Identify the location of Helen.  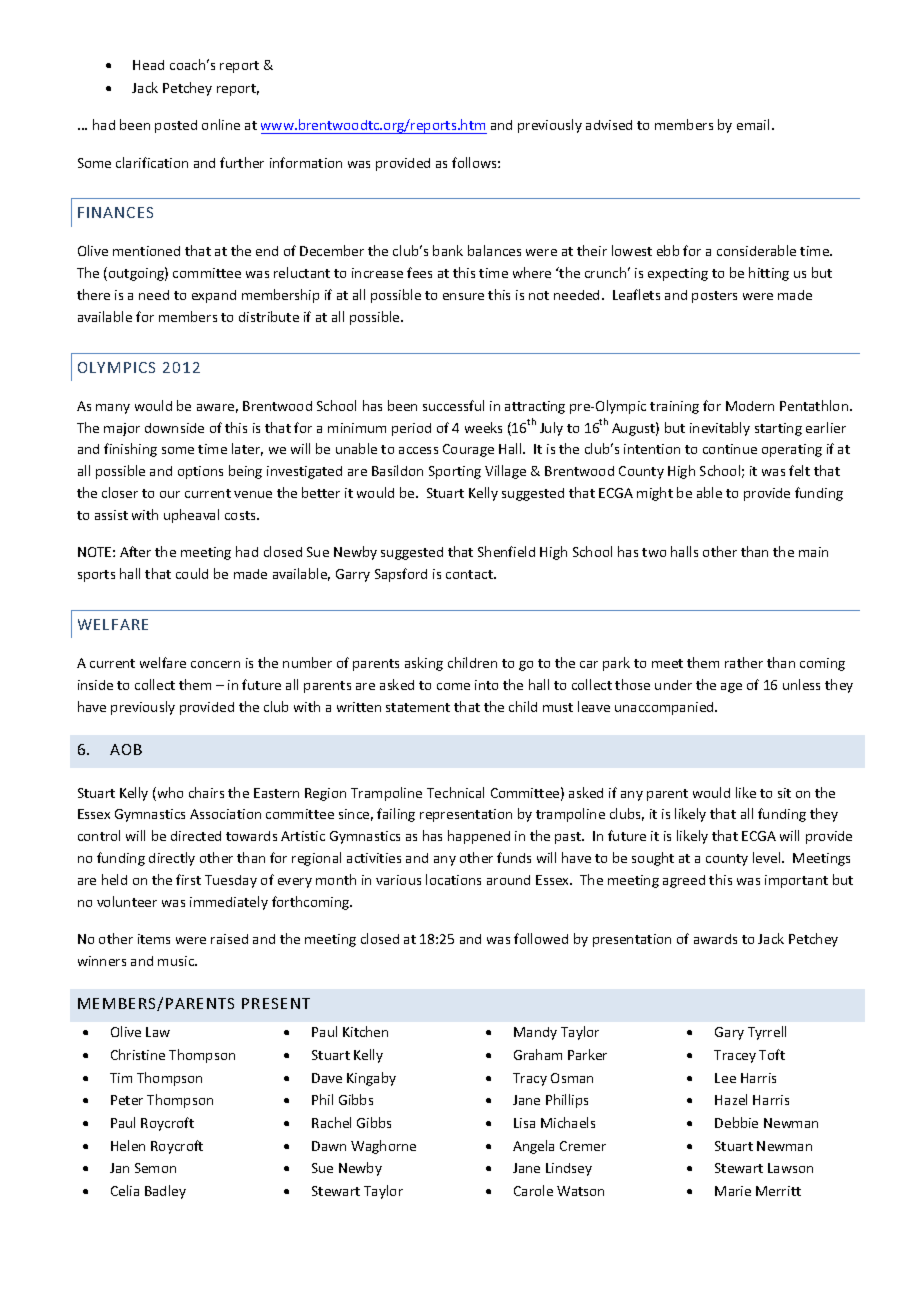
(128, 1145).
